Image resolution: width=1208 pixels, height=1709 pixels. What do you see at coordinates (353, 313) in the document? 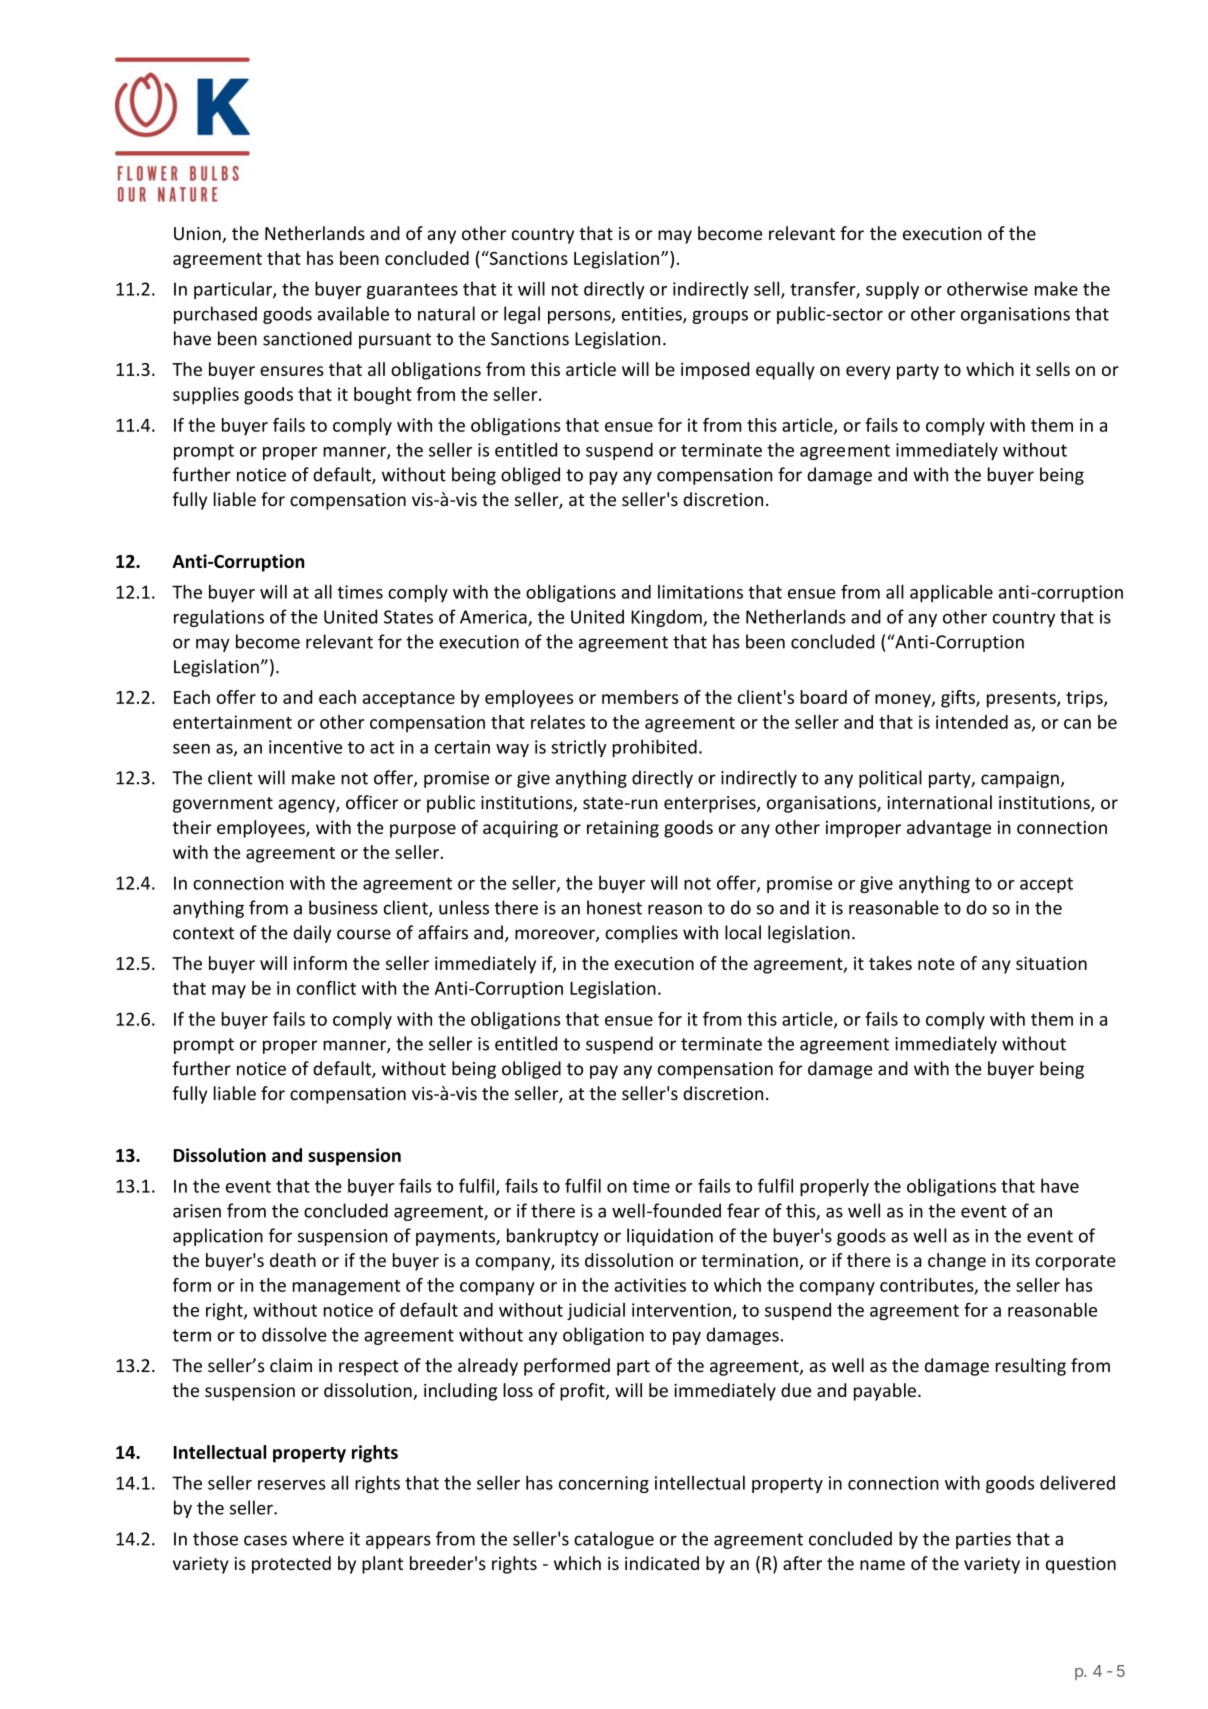
I see `available` at bounding box center [353, 313].
